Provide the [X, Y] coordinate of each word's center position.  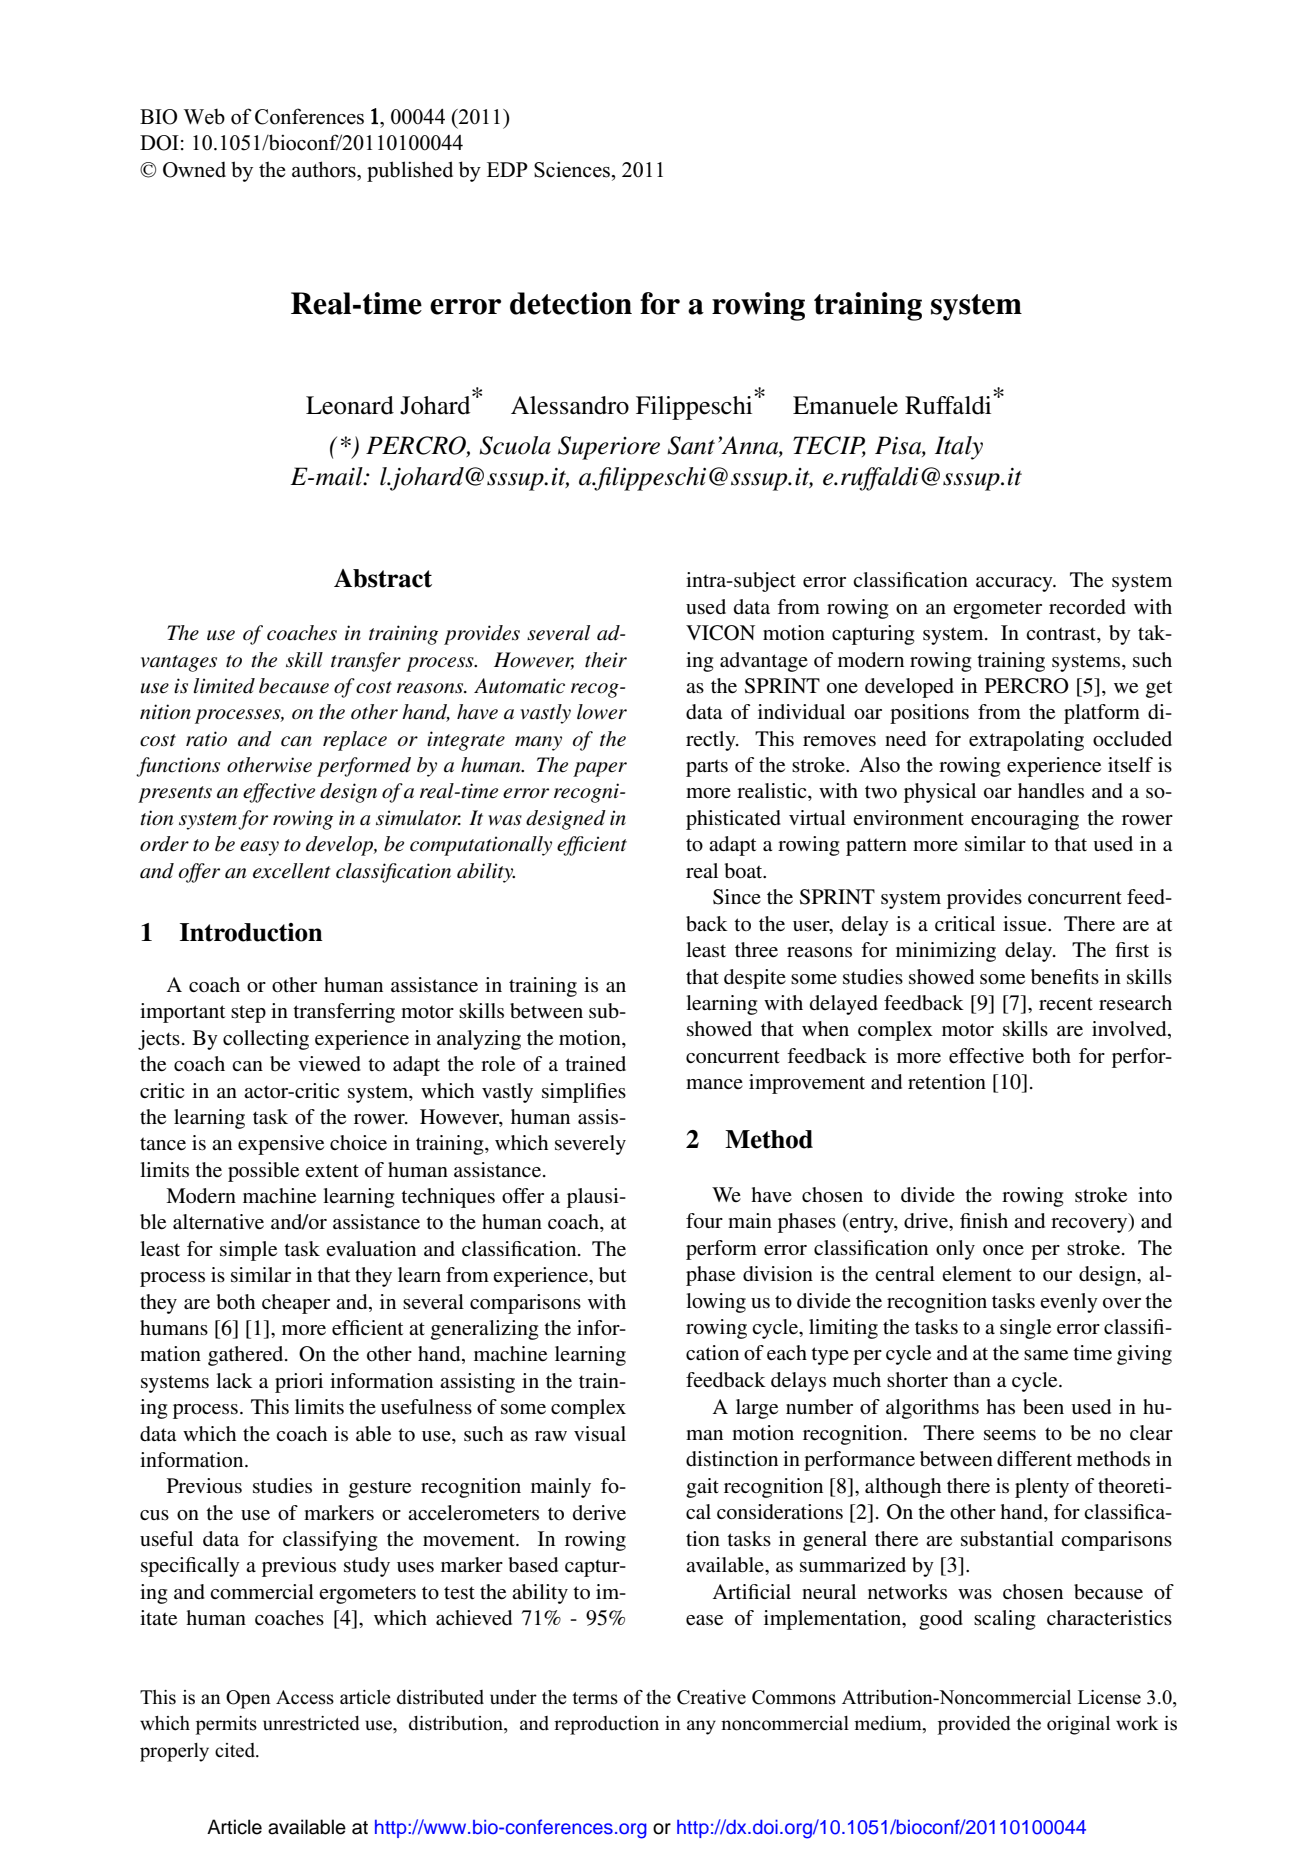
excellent [292, 871]
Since [737, 897]
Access [305, 1697]
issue [1026, 924]
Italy [959, 448]
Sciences [573, 170]
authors [325, 169]
